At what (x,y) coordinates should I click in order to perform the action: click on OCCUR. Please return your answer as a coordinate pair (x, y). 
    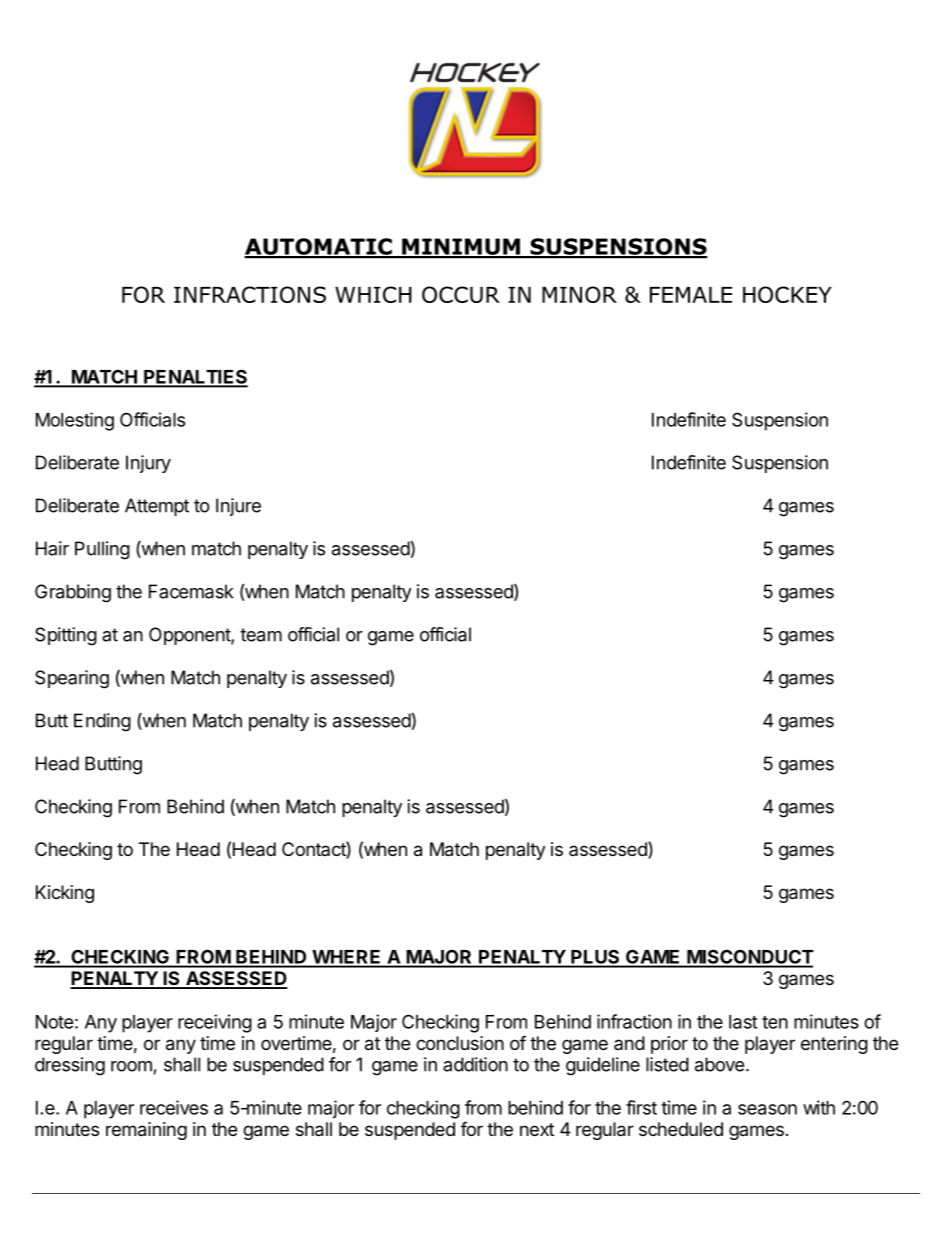
    Looking at the image, I should click on (461, 294).
